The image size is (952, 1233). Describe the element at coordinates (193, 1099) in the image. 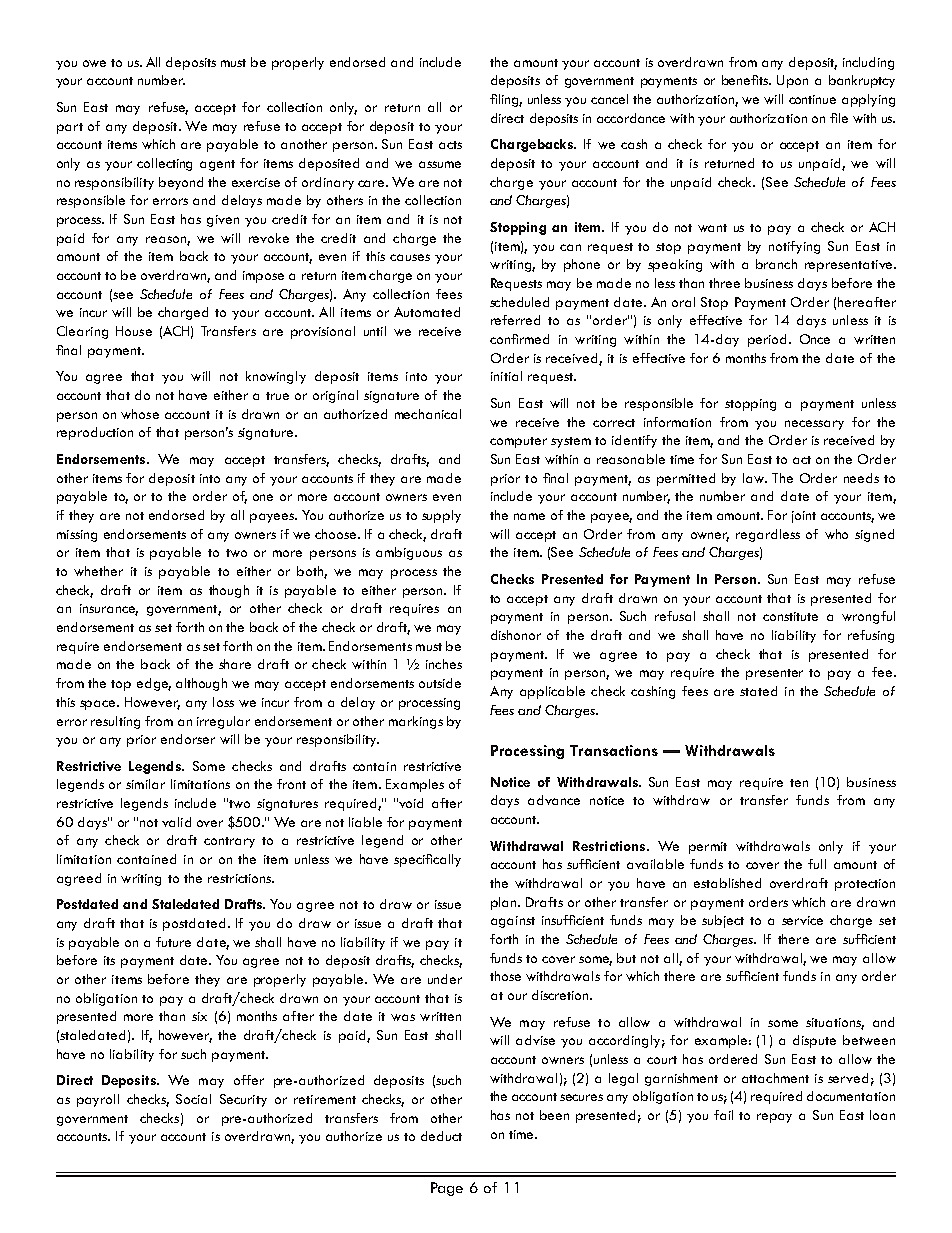

I see `Social` at that location.
